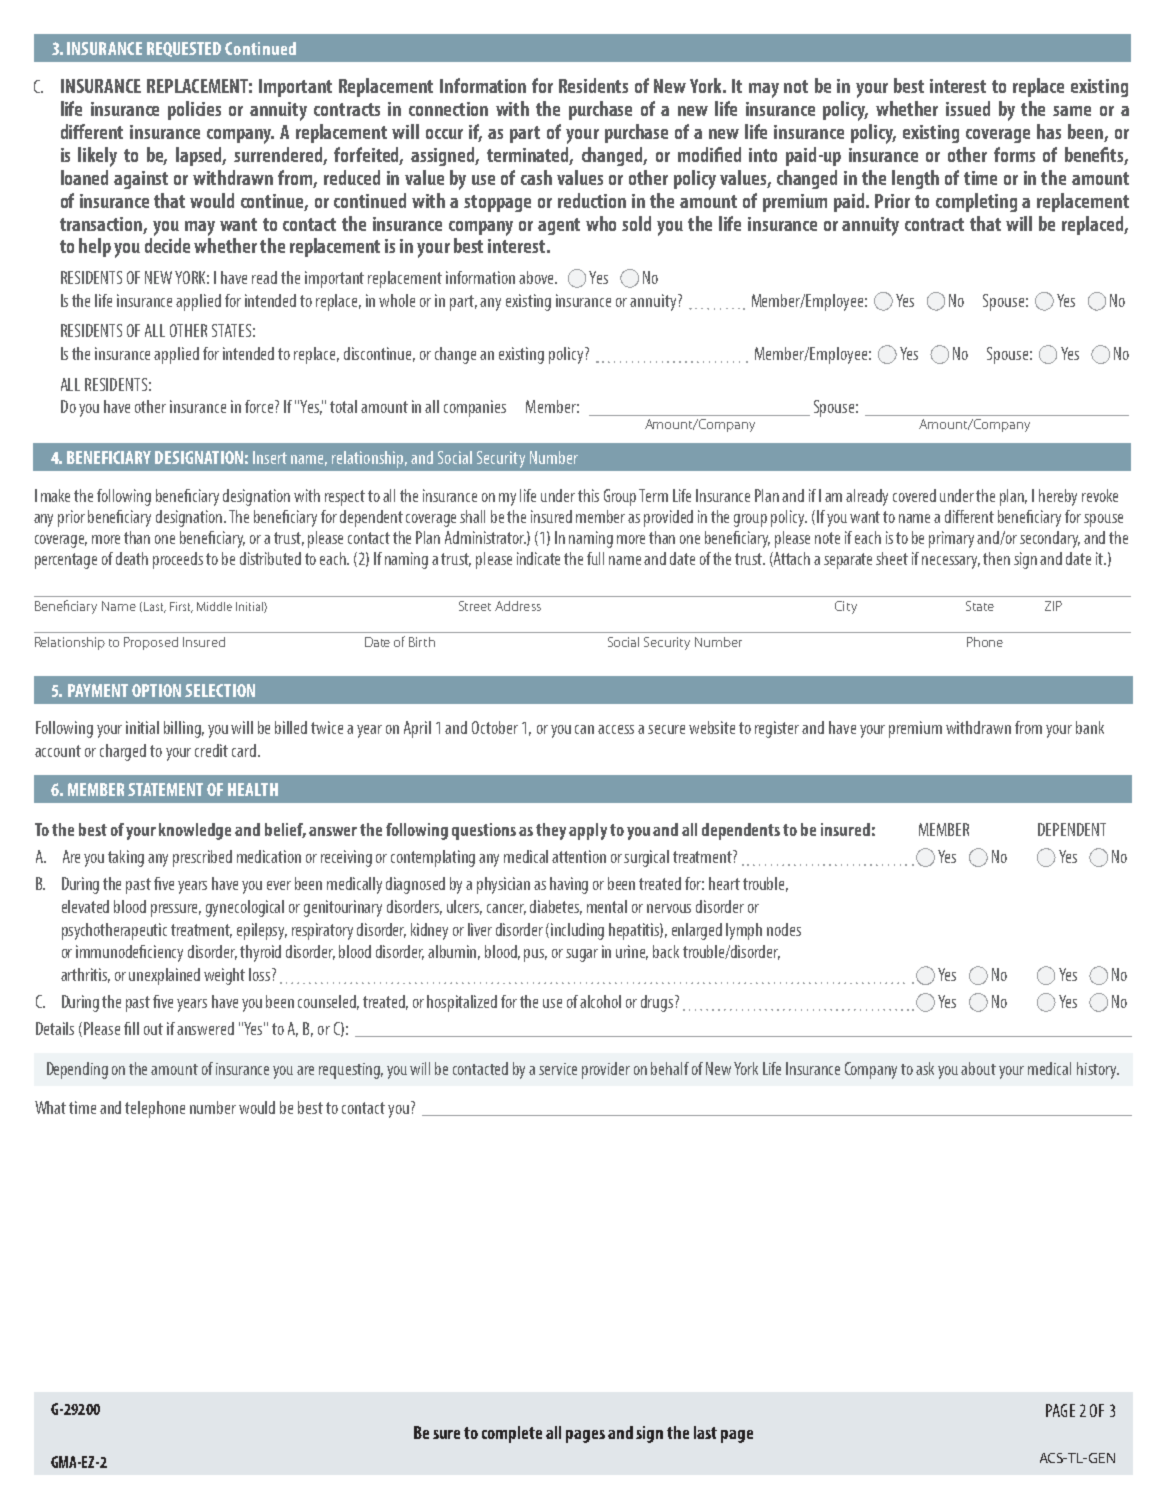  Describe the element at coordinates (211, 750) in the screenshot. I see `credit` at that location.
